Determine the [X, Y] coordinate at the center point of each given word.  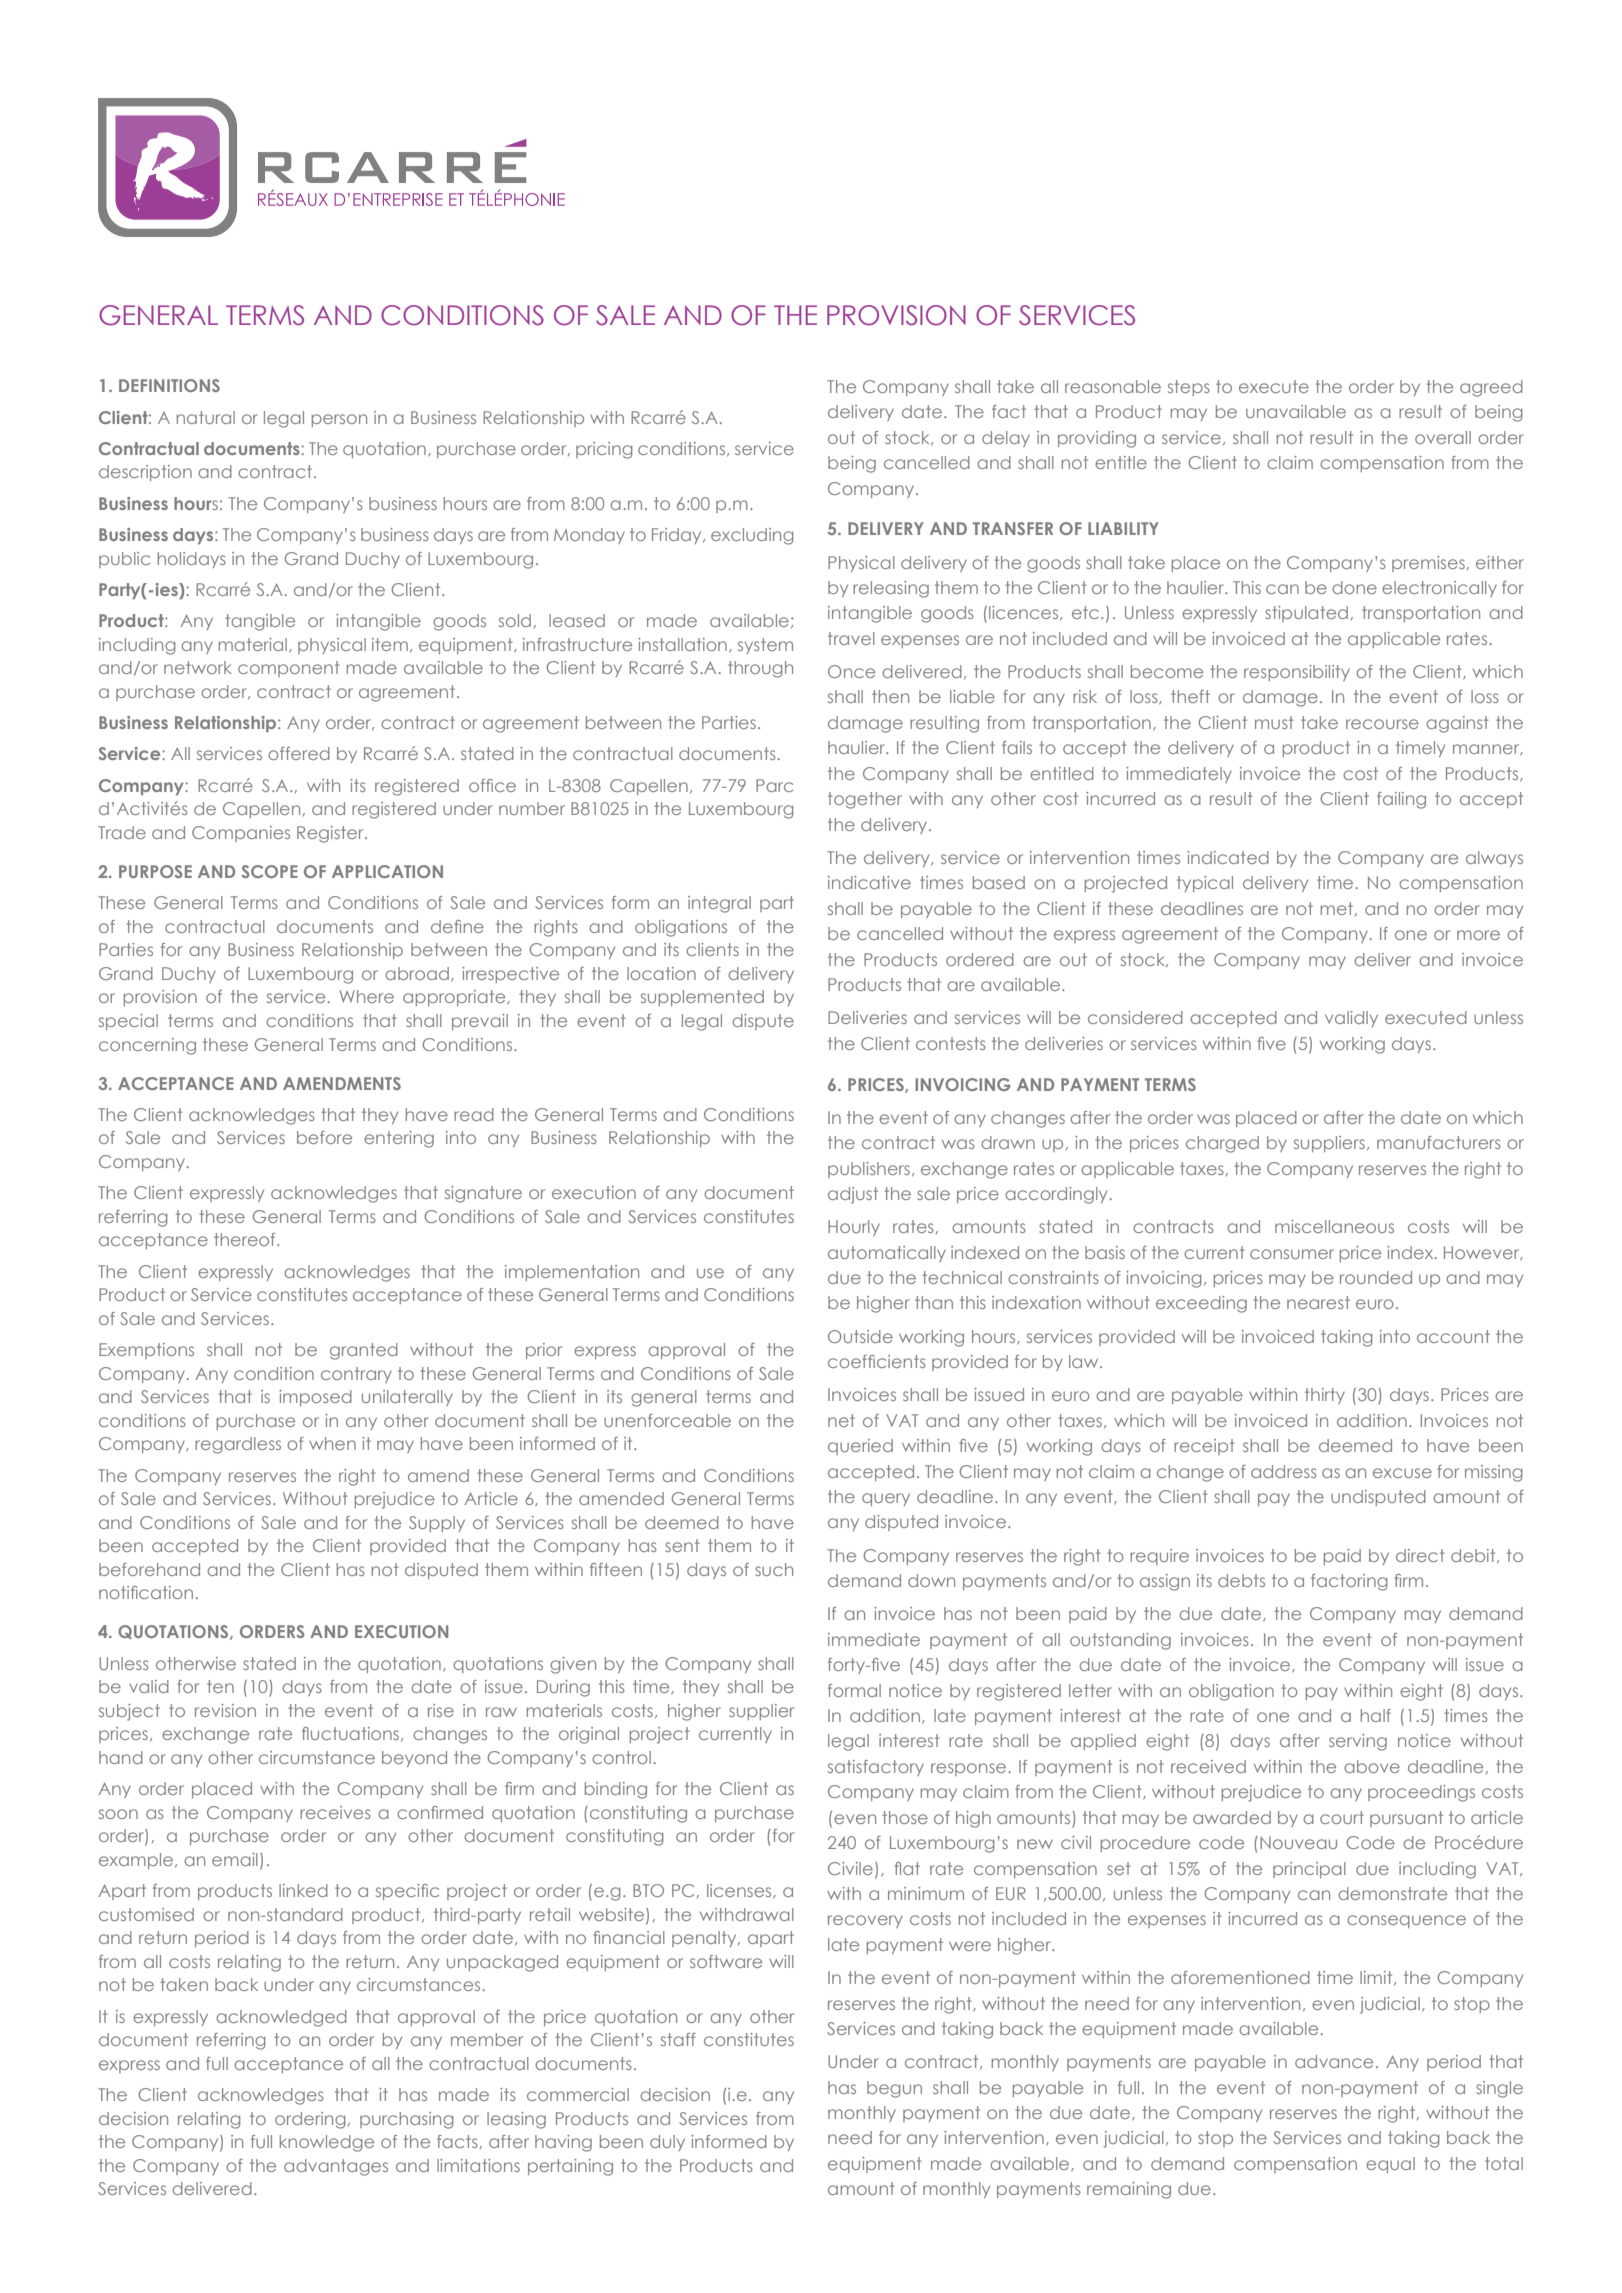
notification [146, 1592]
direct [1420, 1555]
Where [367, 996]
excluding [752, 536]
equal [1390, 2165]
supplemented [702, 998]
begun [894, 2089]
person [339, 420]
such [774, 1569]
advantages [336, 2167]
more [1478, 935]
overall [1443, 437]
